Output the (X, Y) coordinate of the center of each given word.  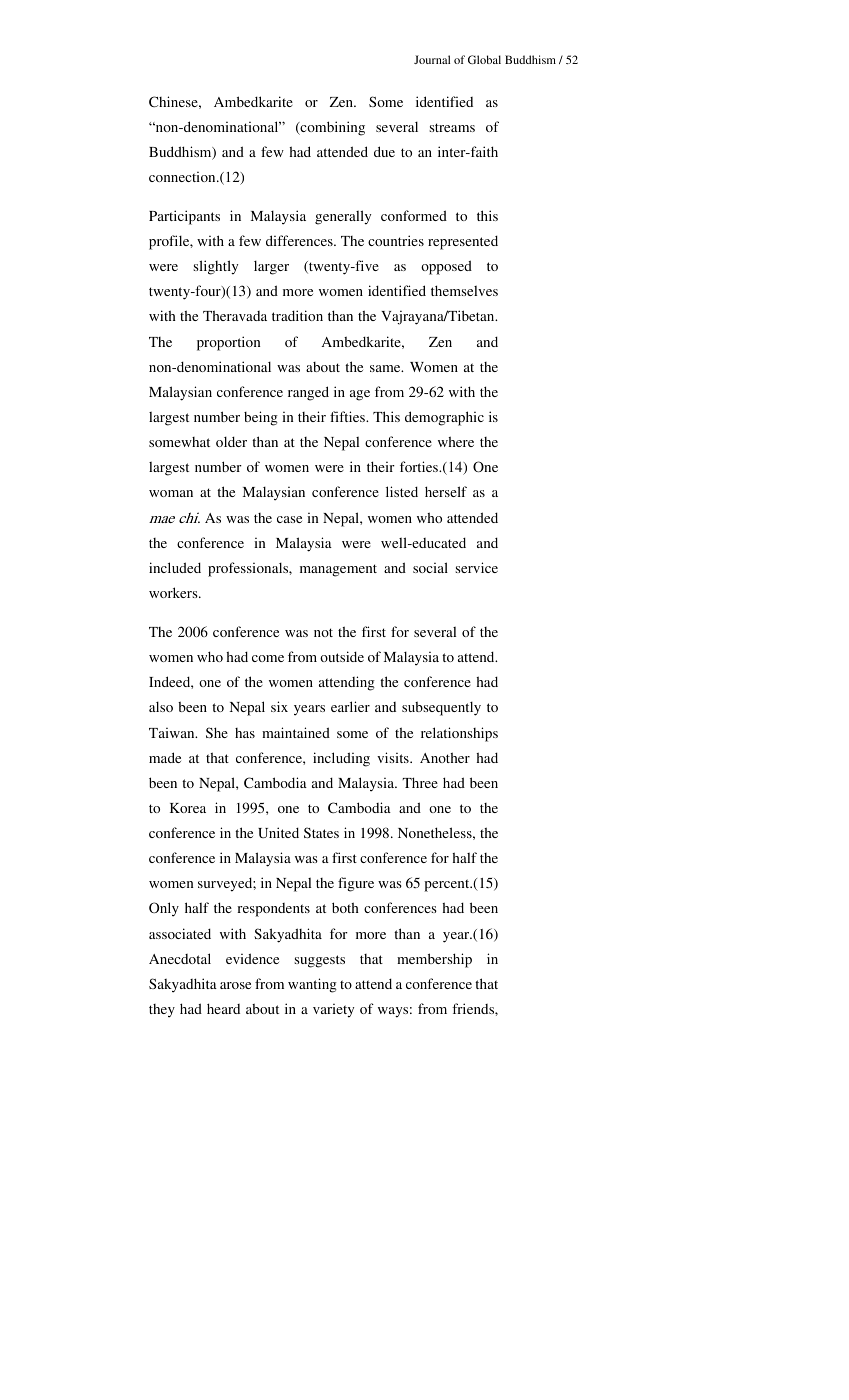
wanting (312, 985)
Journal (432, 59)
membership (434, 960)
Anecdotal (180, 958)
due (384, 151)
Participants (184, 217)
